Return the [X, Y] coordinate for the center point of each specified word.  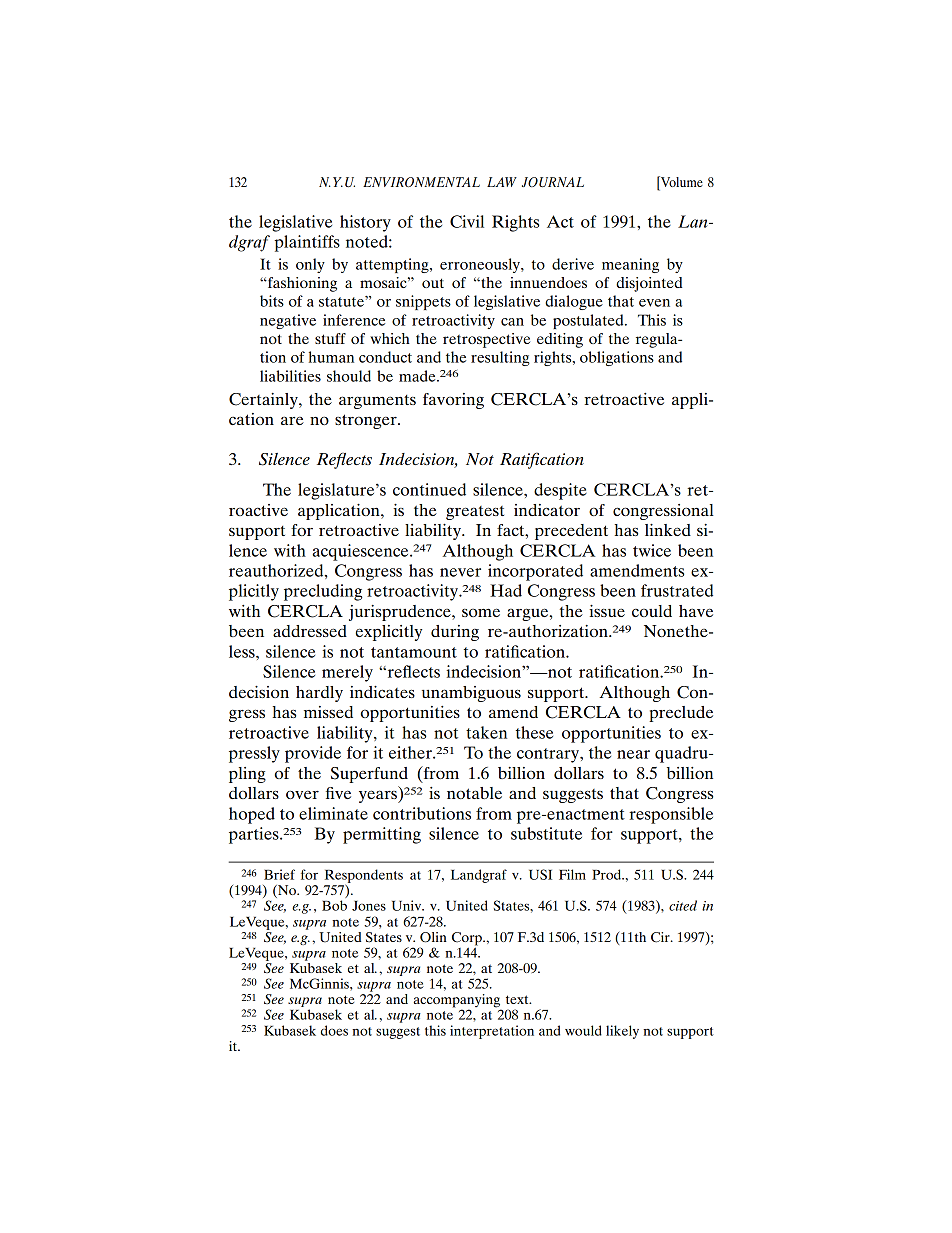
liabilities [290, 376]
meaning [630, 265]
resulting [500, 358]
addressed [310, 631]
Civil [467, 221]
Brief [279, 874]
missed [328, 712]
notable [474, 793]
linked [668, 530]
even [654, 303]
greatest [475, 513]
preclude [681, 714]
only [310, 265]
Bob [334, 905]
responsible [671, 815]
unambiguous [471, 694]
